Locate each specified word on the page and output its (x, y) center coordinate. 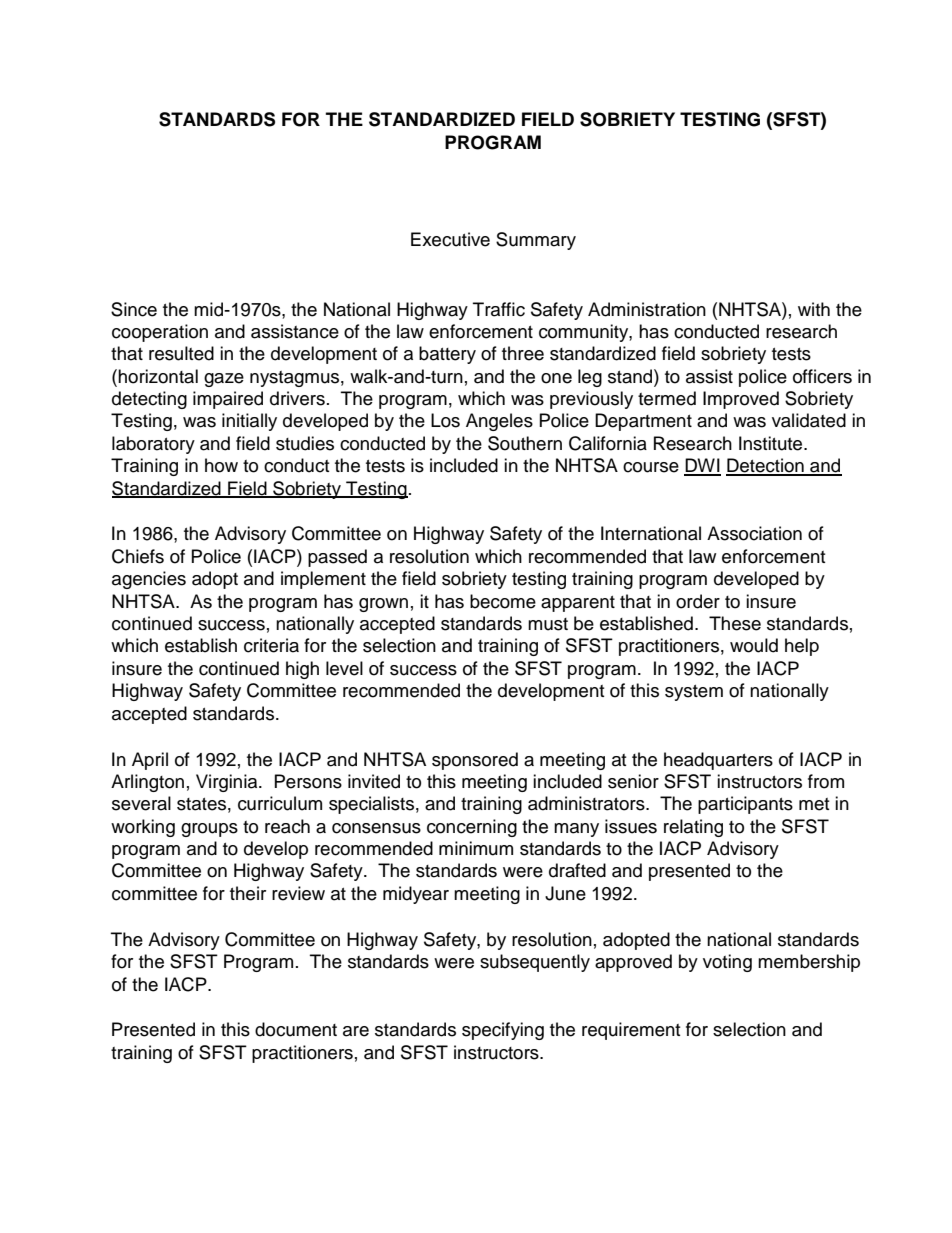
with (814, 309)
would (754, 645)
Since (134, 309)
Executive (450, 239)
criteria (271, 645)
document (296, 1029)
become (503, 601)
